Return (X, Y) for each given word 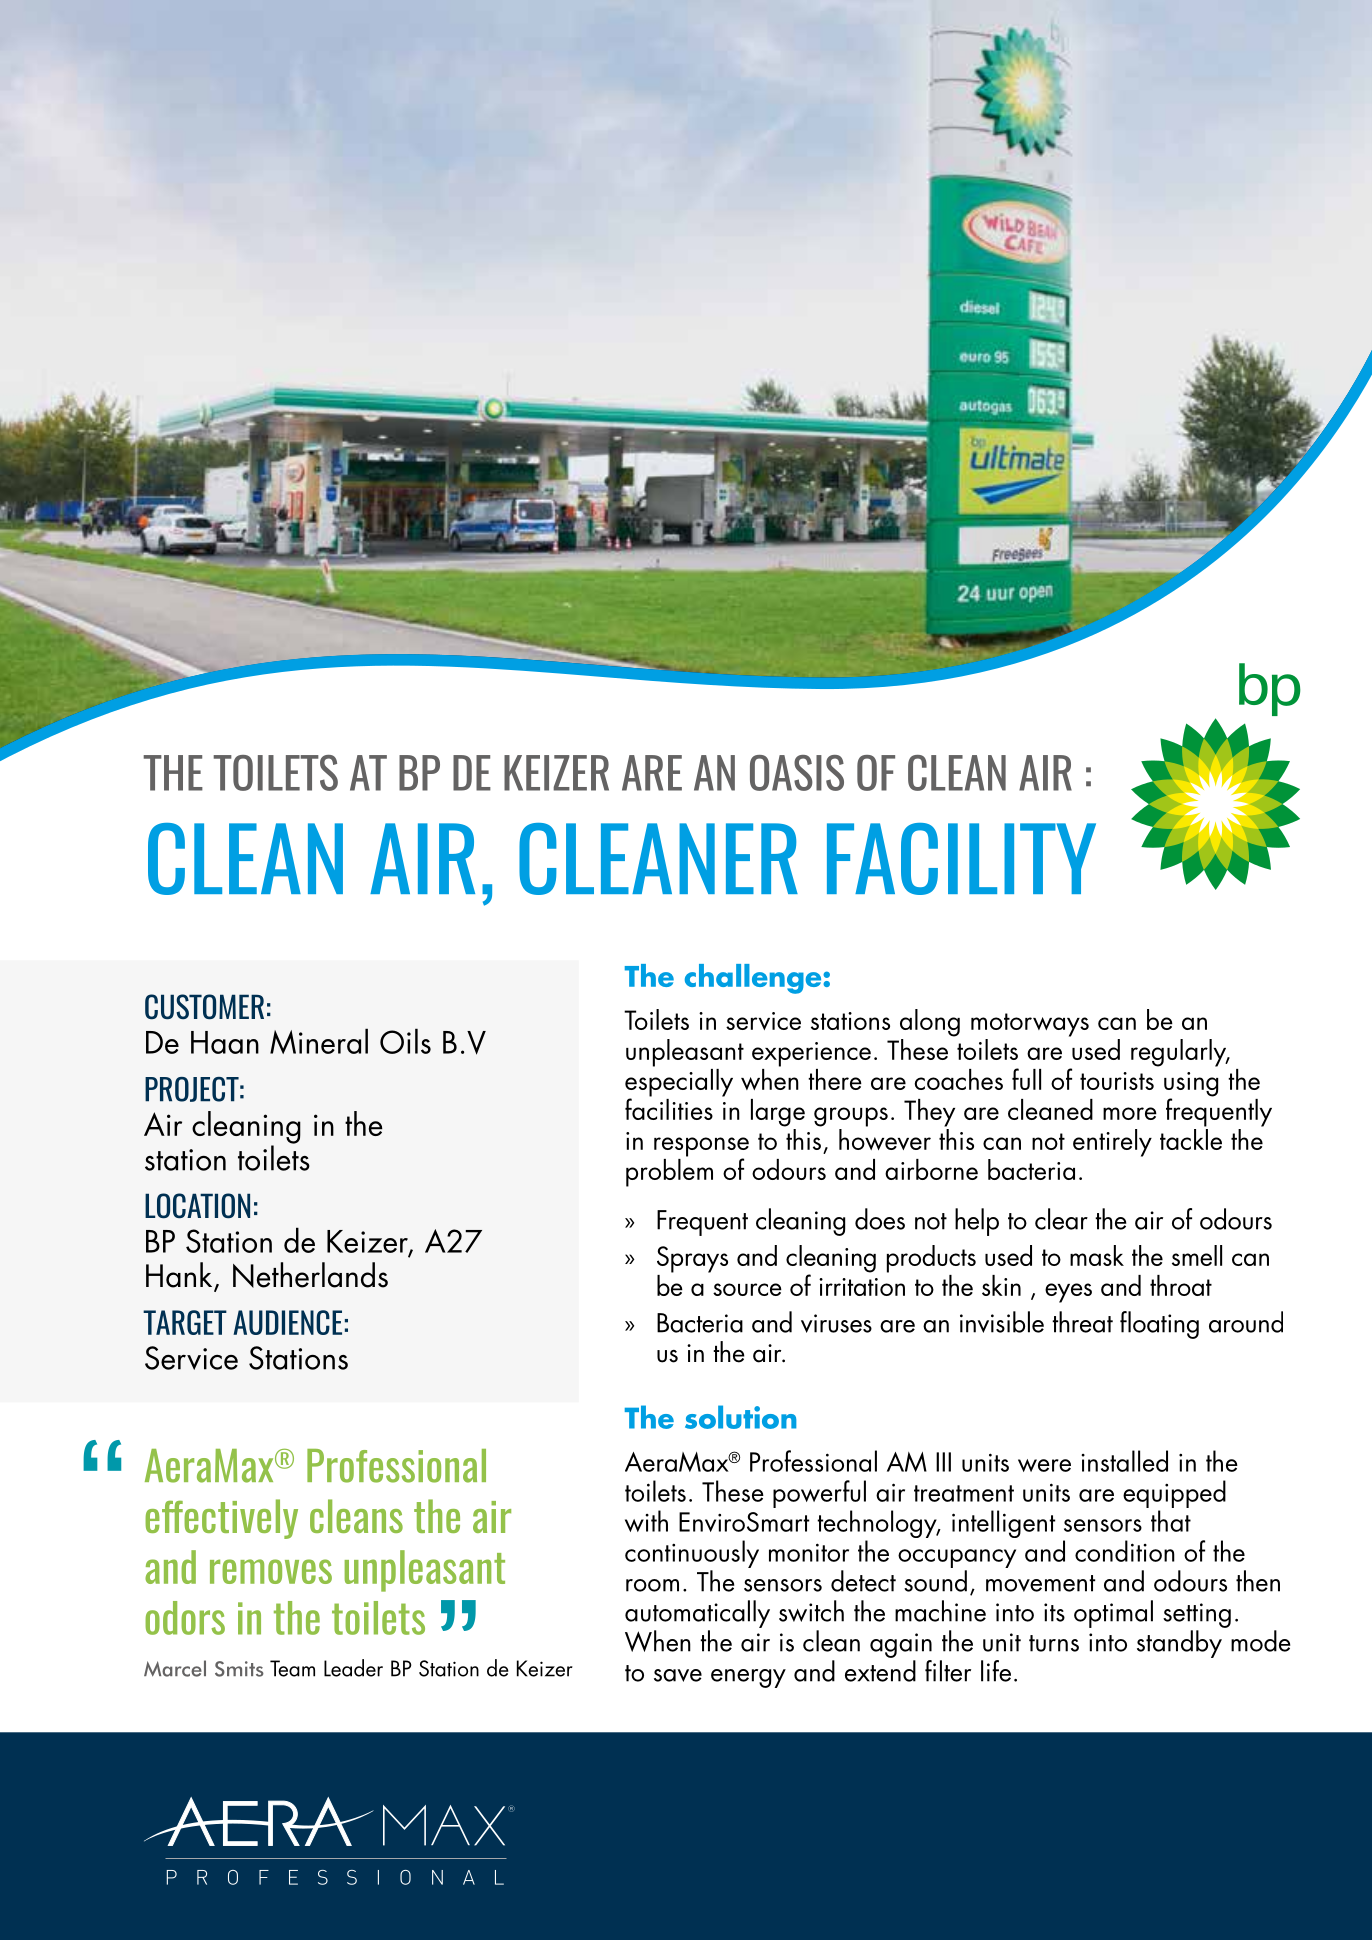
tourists (1117, 1081)
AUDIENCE (287, 1322)
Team (292, 1668)
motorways (1030, 1025)
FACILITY (961, 859)
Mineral (319, 1041)
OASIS (797, 773)
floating (1159, 1325)
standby (1179, 1644)
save (678, 1675)
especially (679, 1082)
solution (740, 1417)
